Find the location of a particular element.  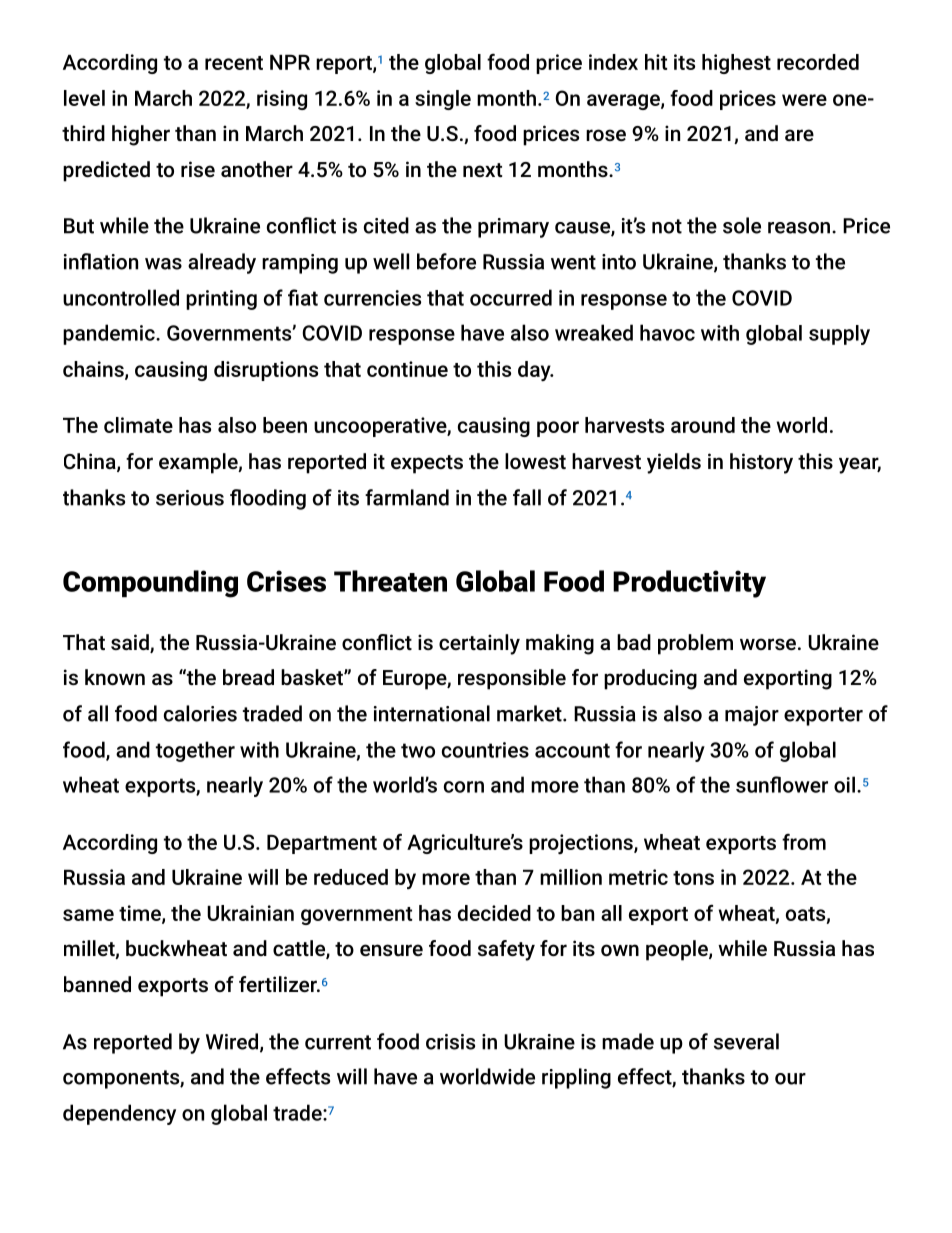

dependency is located at coordinates (119, 1114).
